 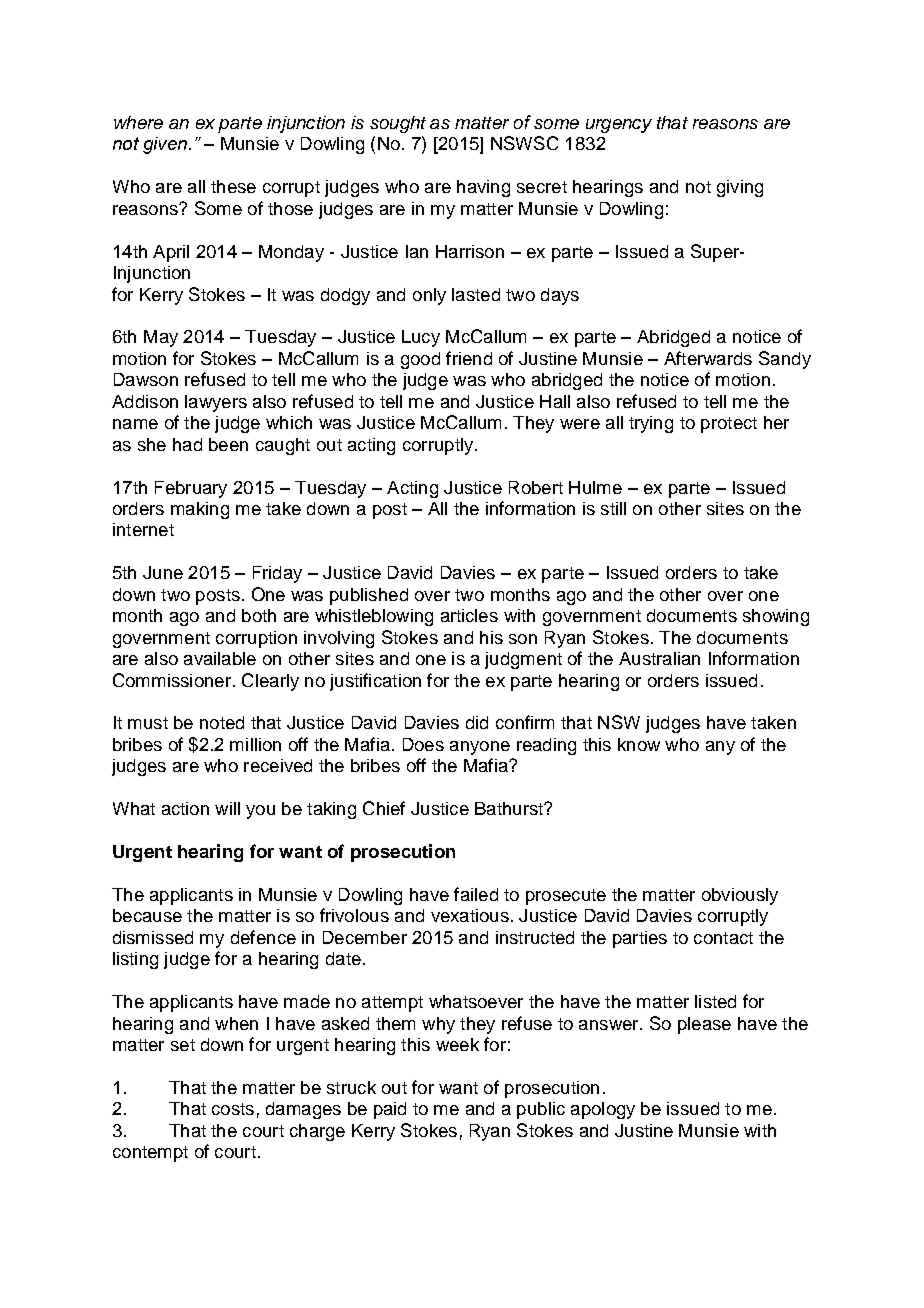 I want to click on giving, so click(x=740, y=188).
